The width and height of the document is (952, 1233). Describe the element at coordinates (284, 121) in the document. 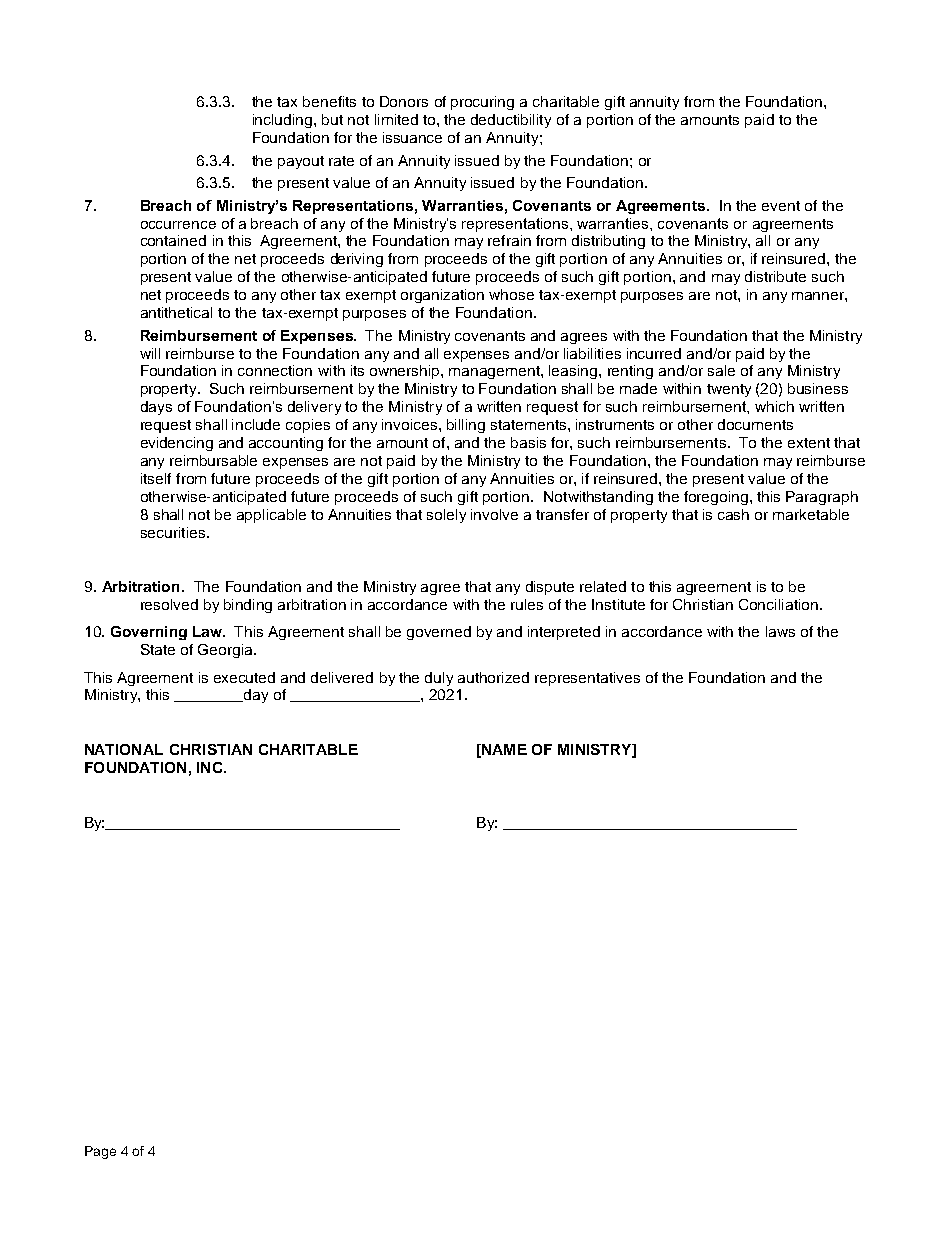

I see `including` at that location.
